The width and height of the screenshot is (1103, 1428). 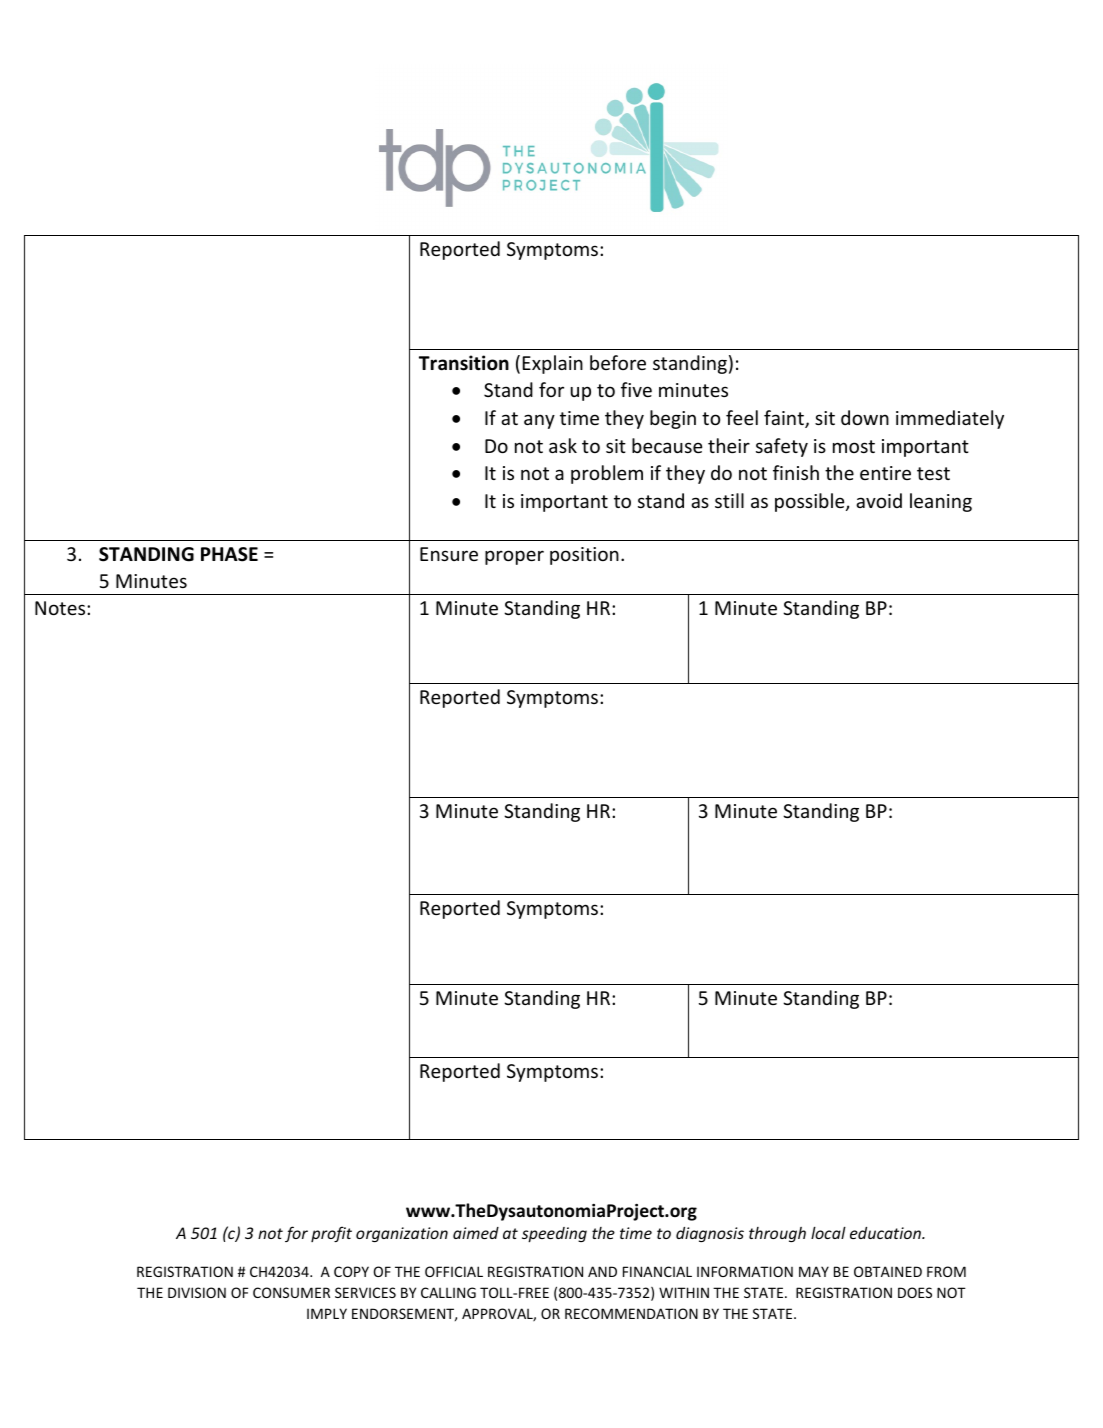 What do you see at coordinates (865, 417) in the screenshot?
I see `down` at bounding box center [865, 417].
